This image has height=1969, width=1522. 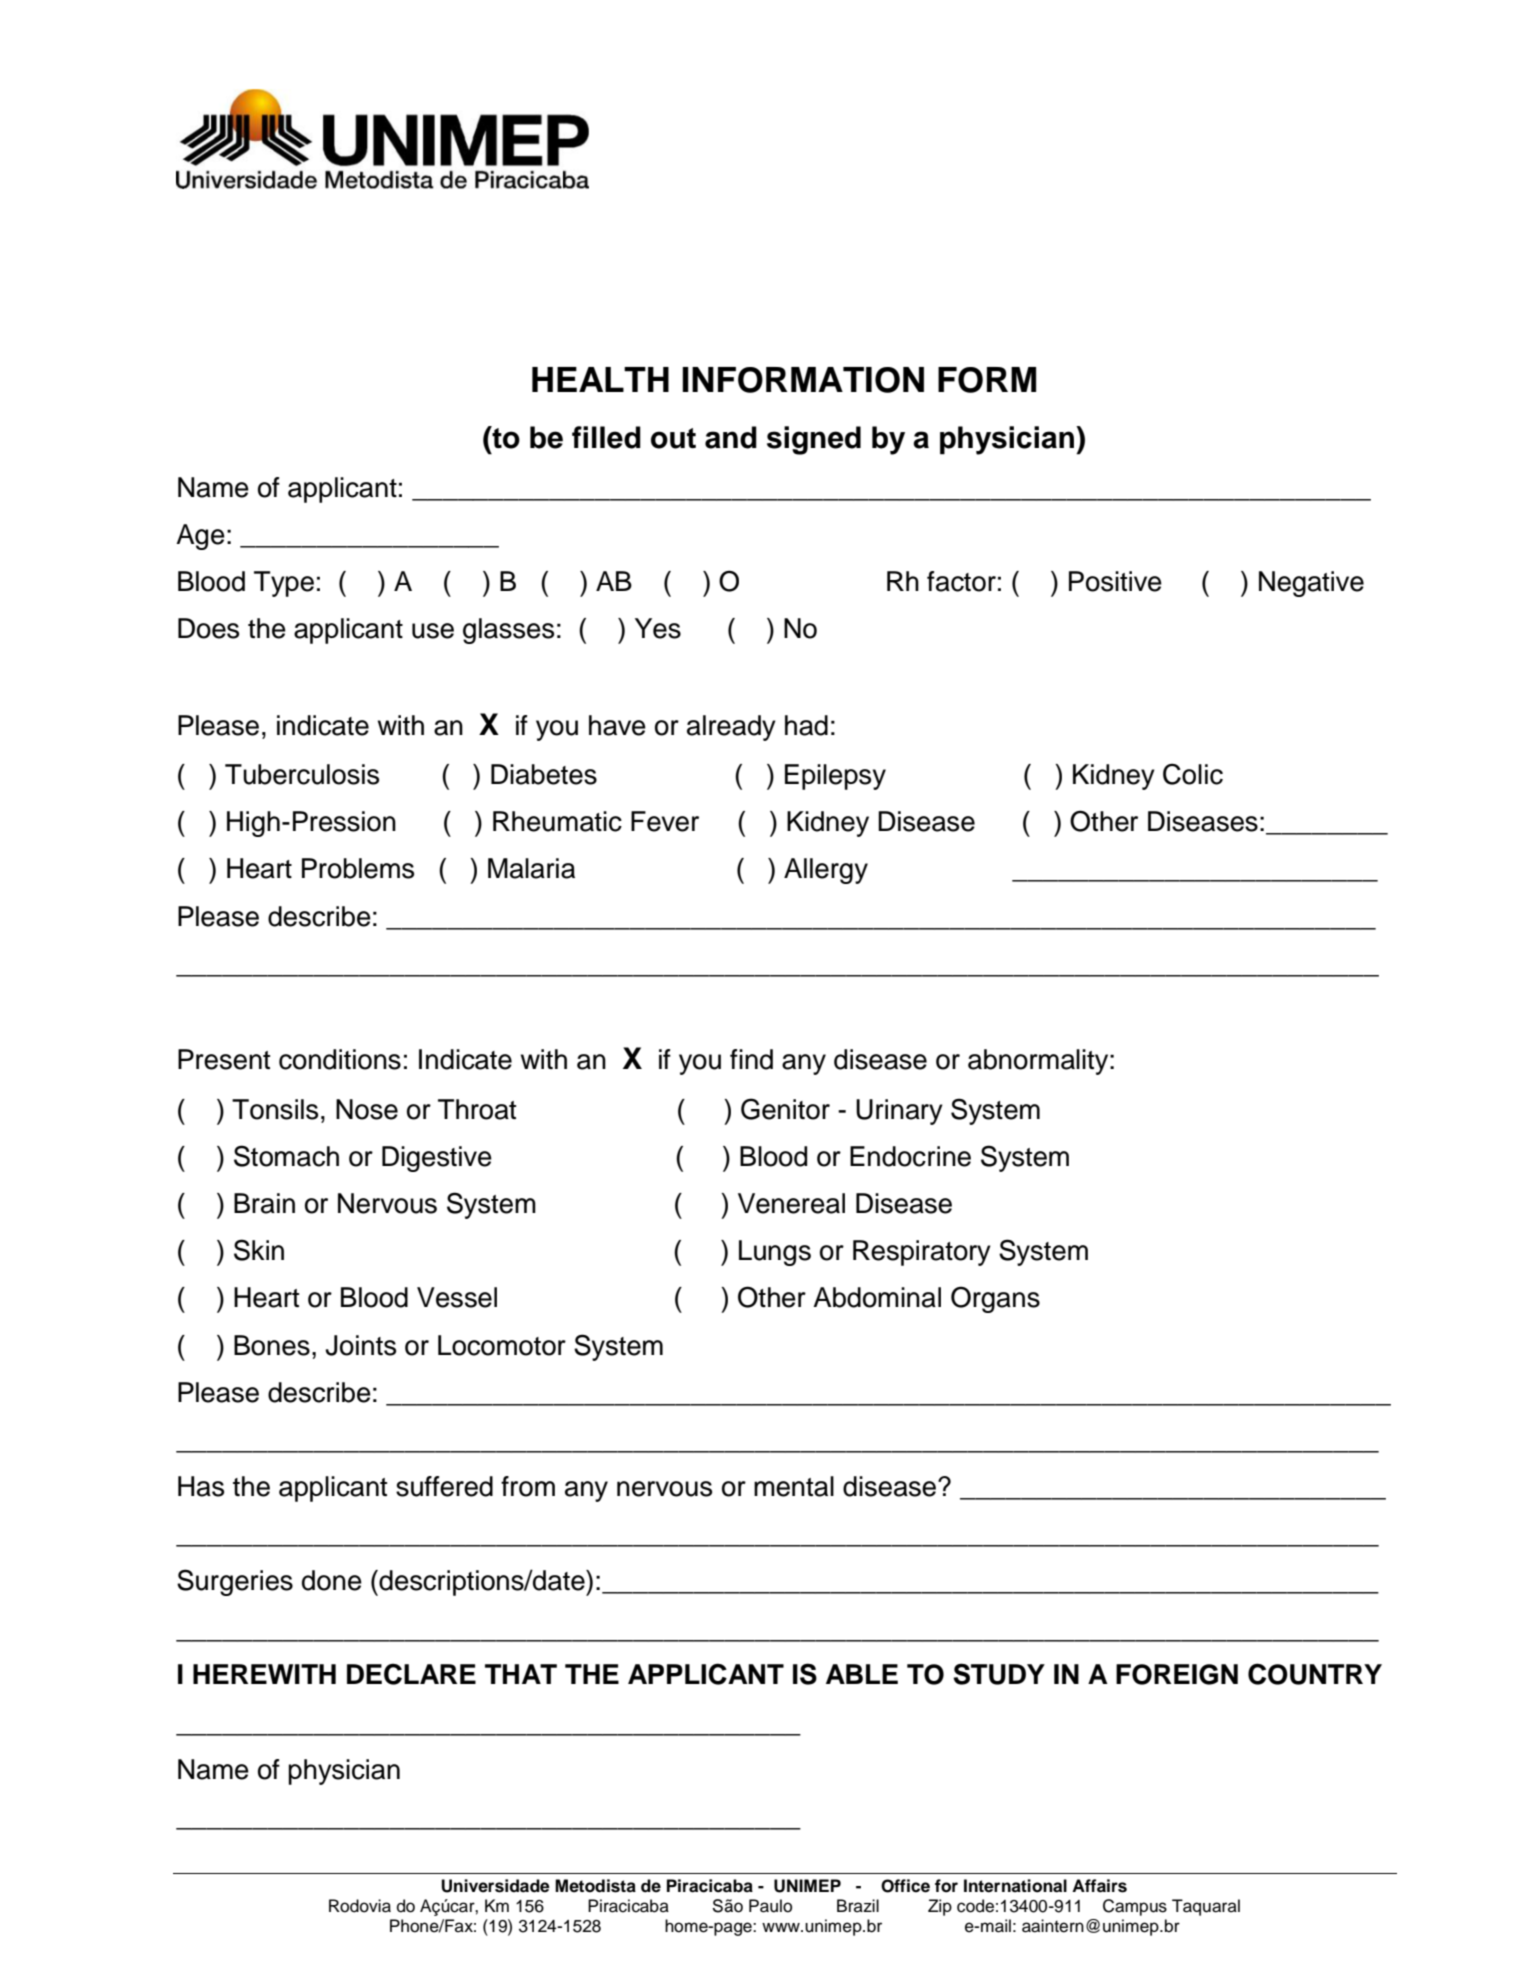 What do you see at coordinates (411, 1674) in the image?
I see `DECLARE` at bounding box center [411, 1674].
